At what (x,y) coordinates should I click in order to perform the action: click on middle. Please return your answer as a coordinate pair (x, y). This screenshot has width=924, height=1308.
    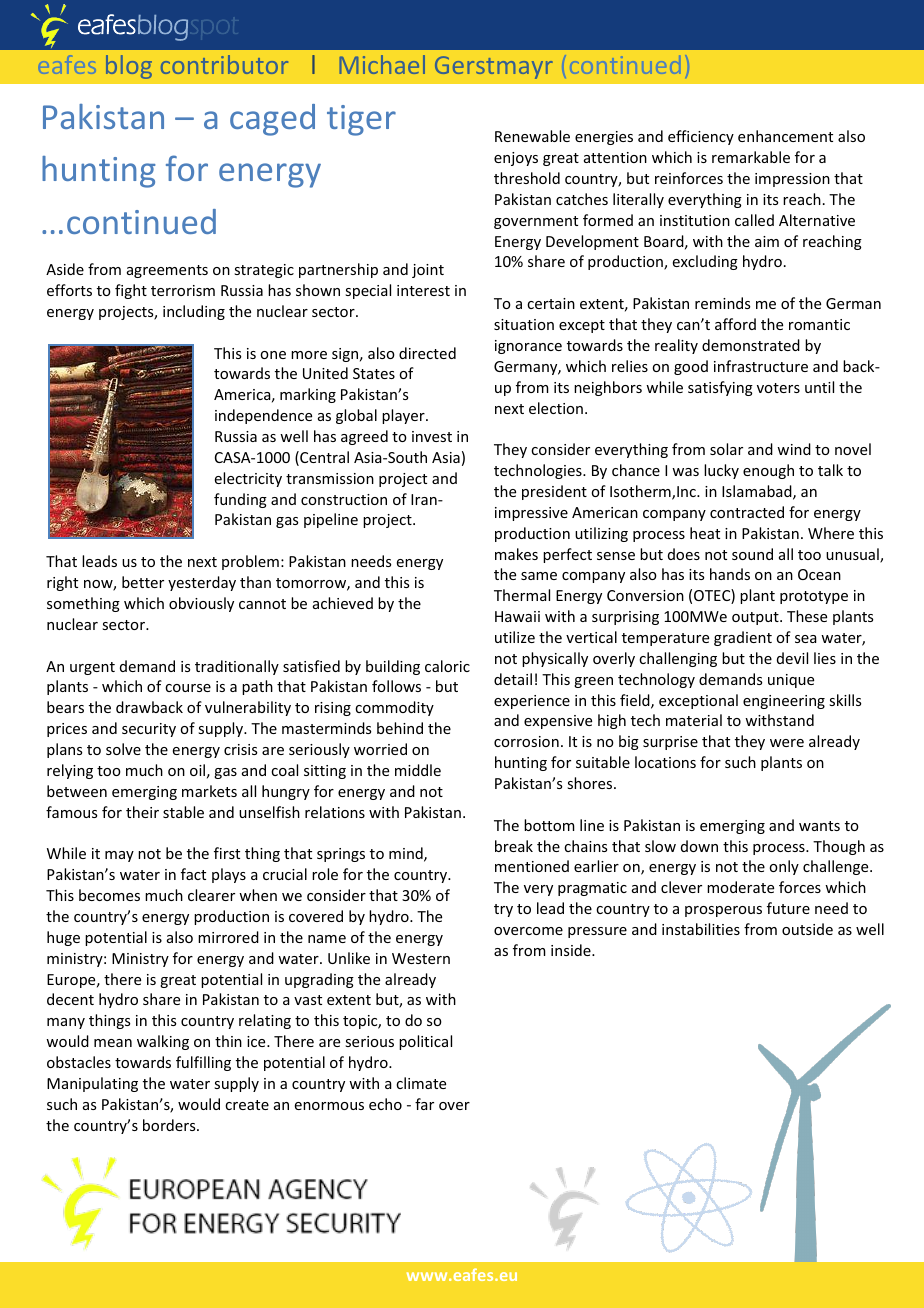
    Looking at the image, I should click on (418, 770).
